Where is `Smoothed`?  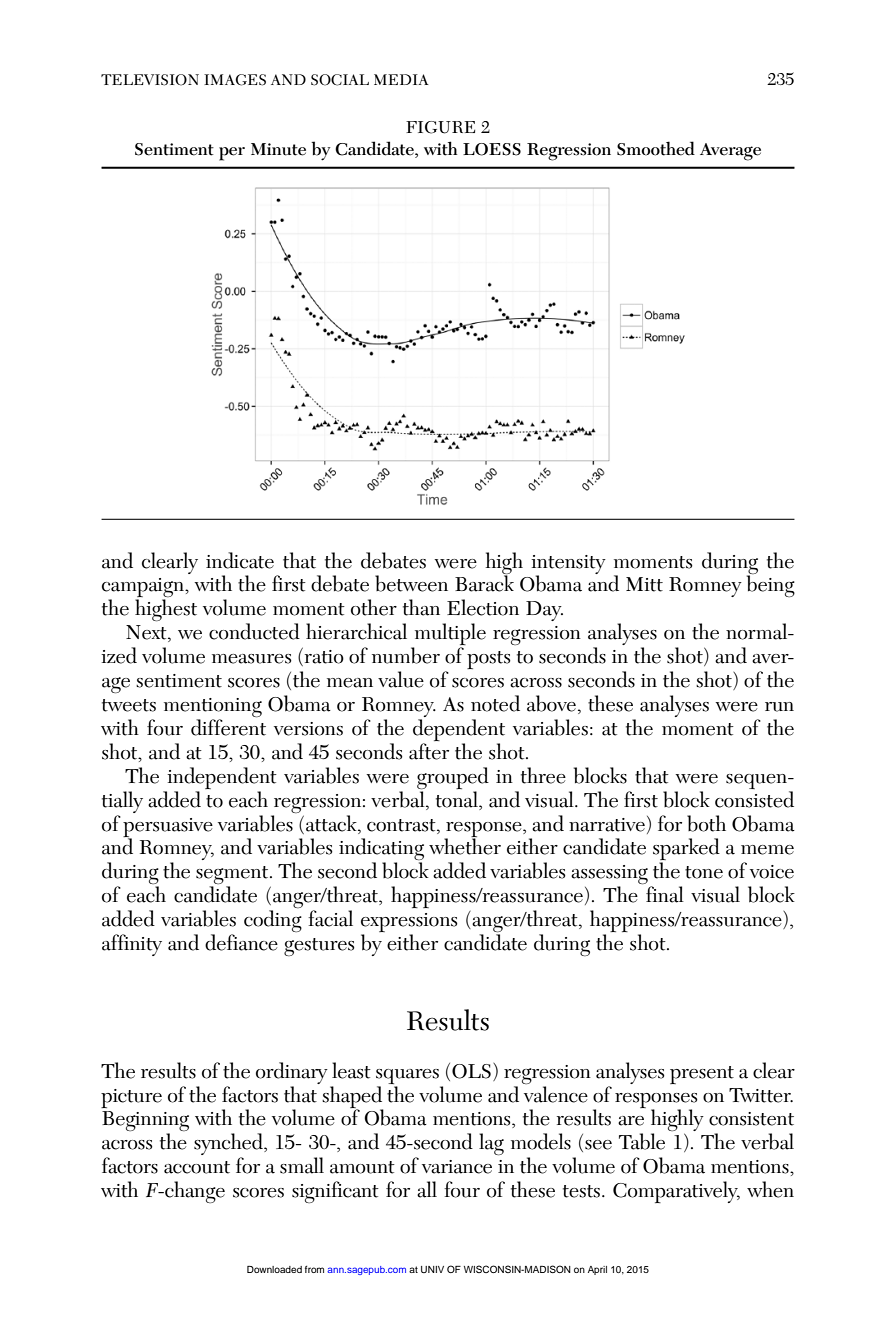
Smoothed is located at coordinates (656, 148).
